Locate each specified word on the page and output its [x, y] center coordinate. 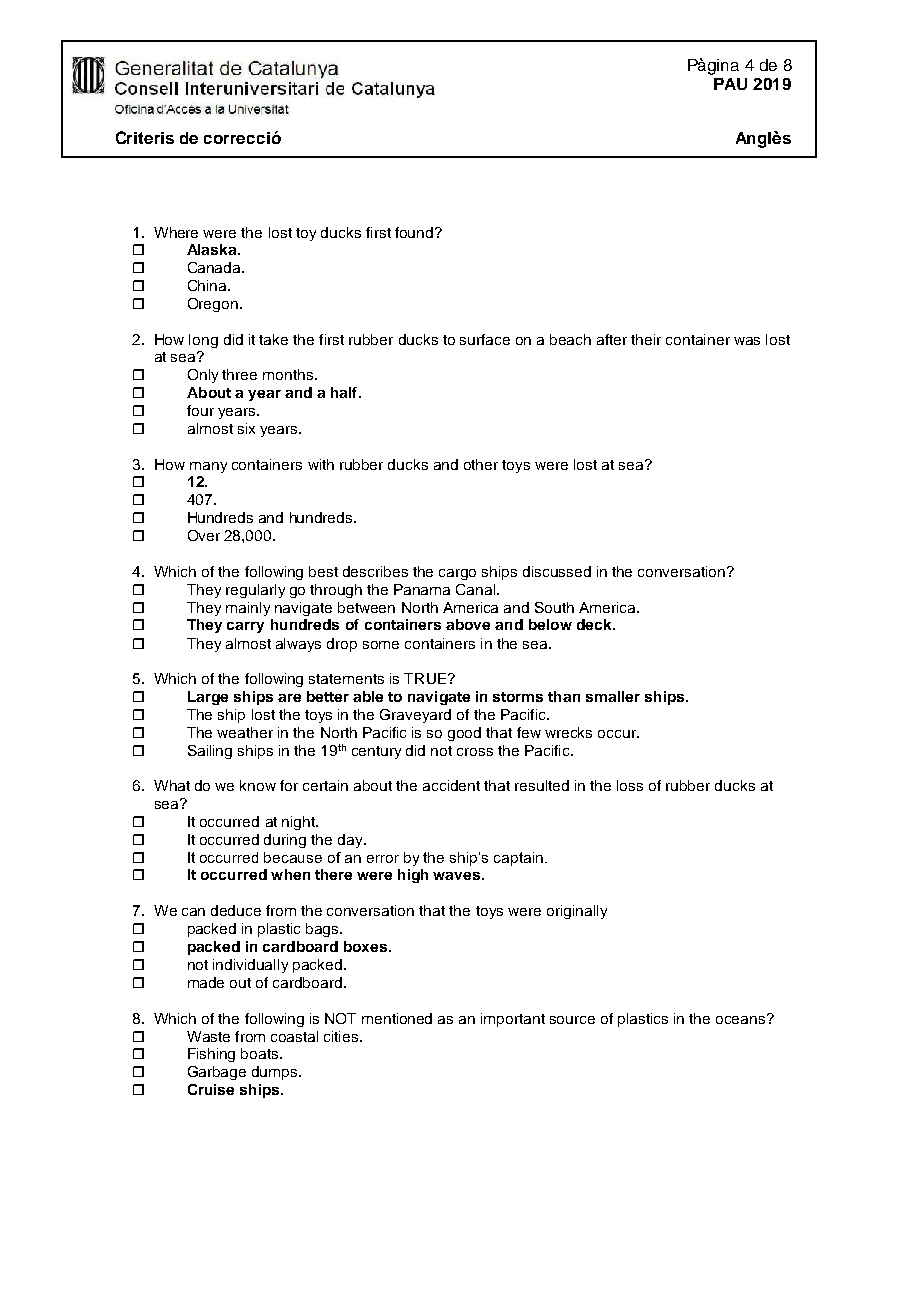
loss [630, 785]
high [413, 876]
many [208, 467]
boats [261, 1053]
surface [485, 339]
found [415, 232]
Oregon [213, 305]
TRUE [425, 678]
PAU [730, 84]
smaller [613, 696]
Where [176, 232]
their [646, 339]
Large [208, 698]
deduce [236, 910]
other [481, 464]
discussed [557, 571]
